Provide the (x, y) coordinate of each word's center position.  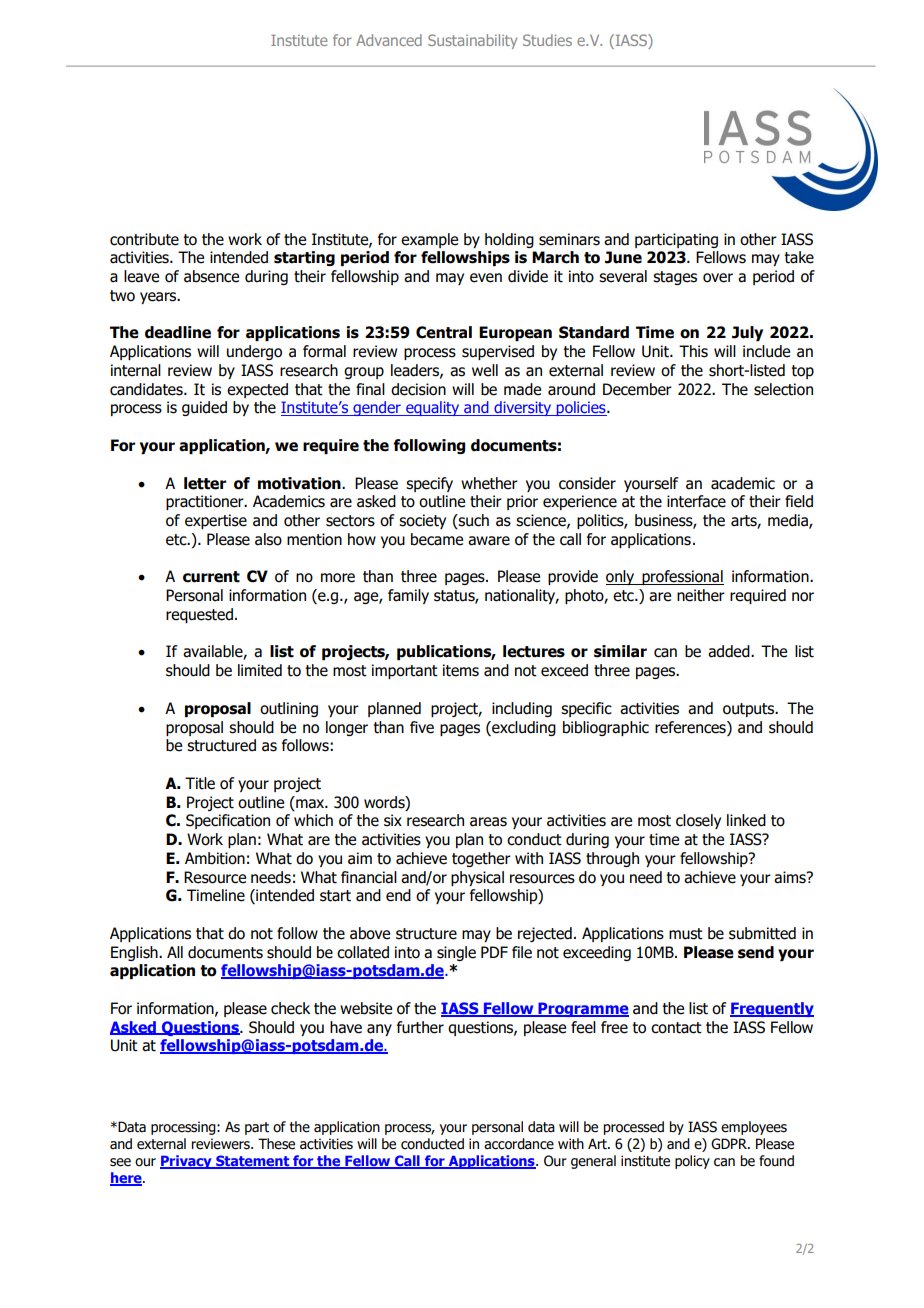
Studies (547, 40)
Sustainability (472, 41)
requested (199, 615)
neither (701, 595)
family (408, 596)
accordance (519, 1144)
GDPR (730, 1144)
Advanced (389, 40)
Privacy (187, 1162)
